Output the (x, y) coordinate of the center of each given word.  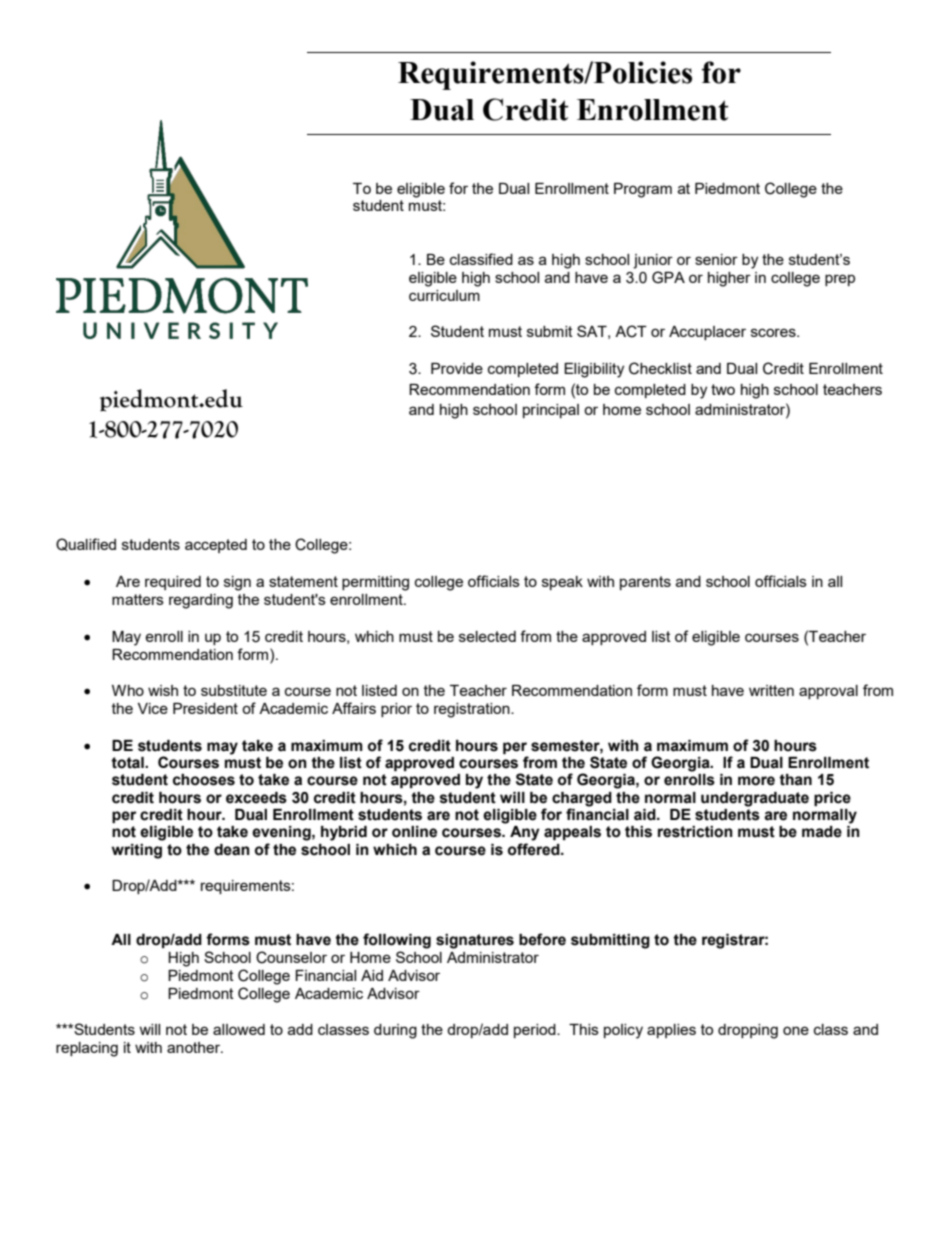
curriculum (444, 295)
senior (716, 259)
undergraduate (755, 799)
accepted (216, 546)
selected (487, 636)
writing (137, 851)
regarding (201, 601)
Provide (457, 368)
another (195, 1047)
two (723, 389)
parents (645, 583)
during (395, 1031)
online (414, 832)
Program (643, 190)
